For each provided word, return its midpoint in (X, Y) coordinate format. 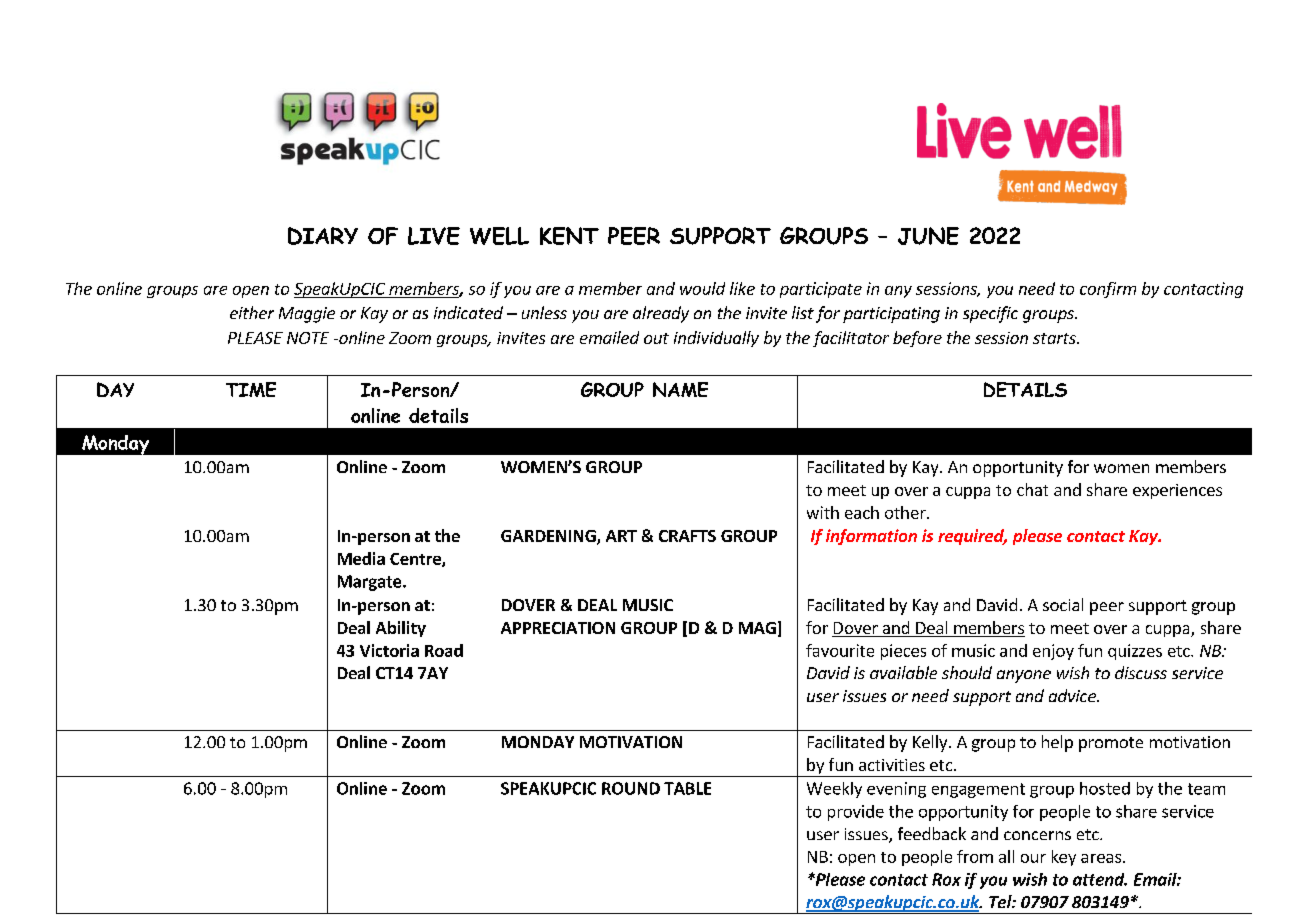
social (1063, 604)
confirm (1108, 290)
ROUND (631, 788)
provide (856, 813)
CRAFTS (687, 536)
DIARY (323, 236)
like (742, 288)
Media (361, 558)
